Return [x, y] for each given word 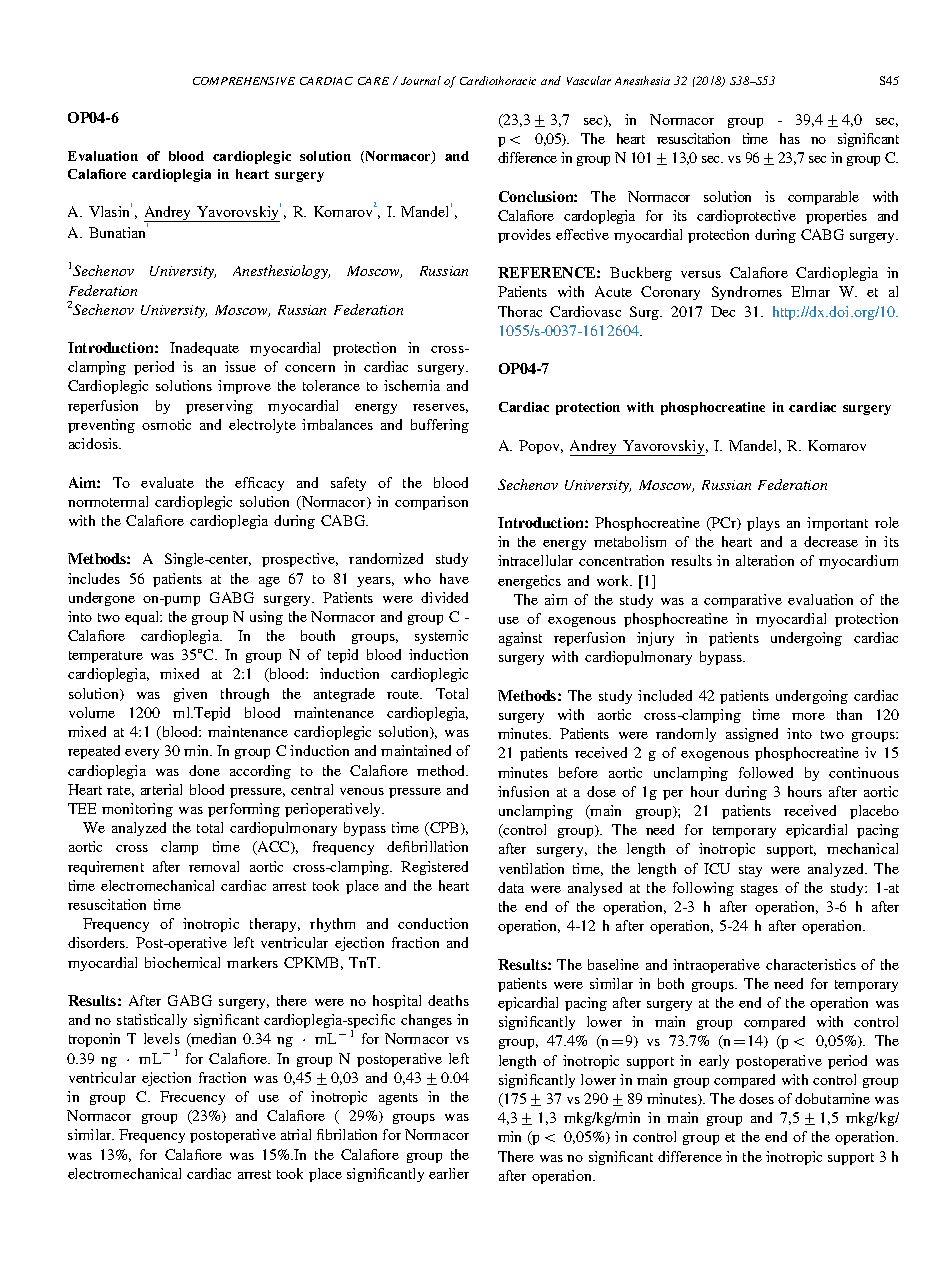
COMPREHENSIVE [244, 81]
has [790, 138]
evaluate [167, 482]
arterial [161, 789]
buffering [440, 426]
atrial [296, 1134]
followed [766, 772]
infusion [523, 791]
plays [763, 524]
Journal [421, 80]
